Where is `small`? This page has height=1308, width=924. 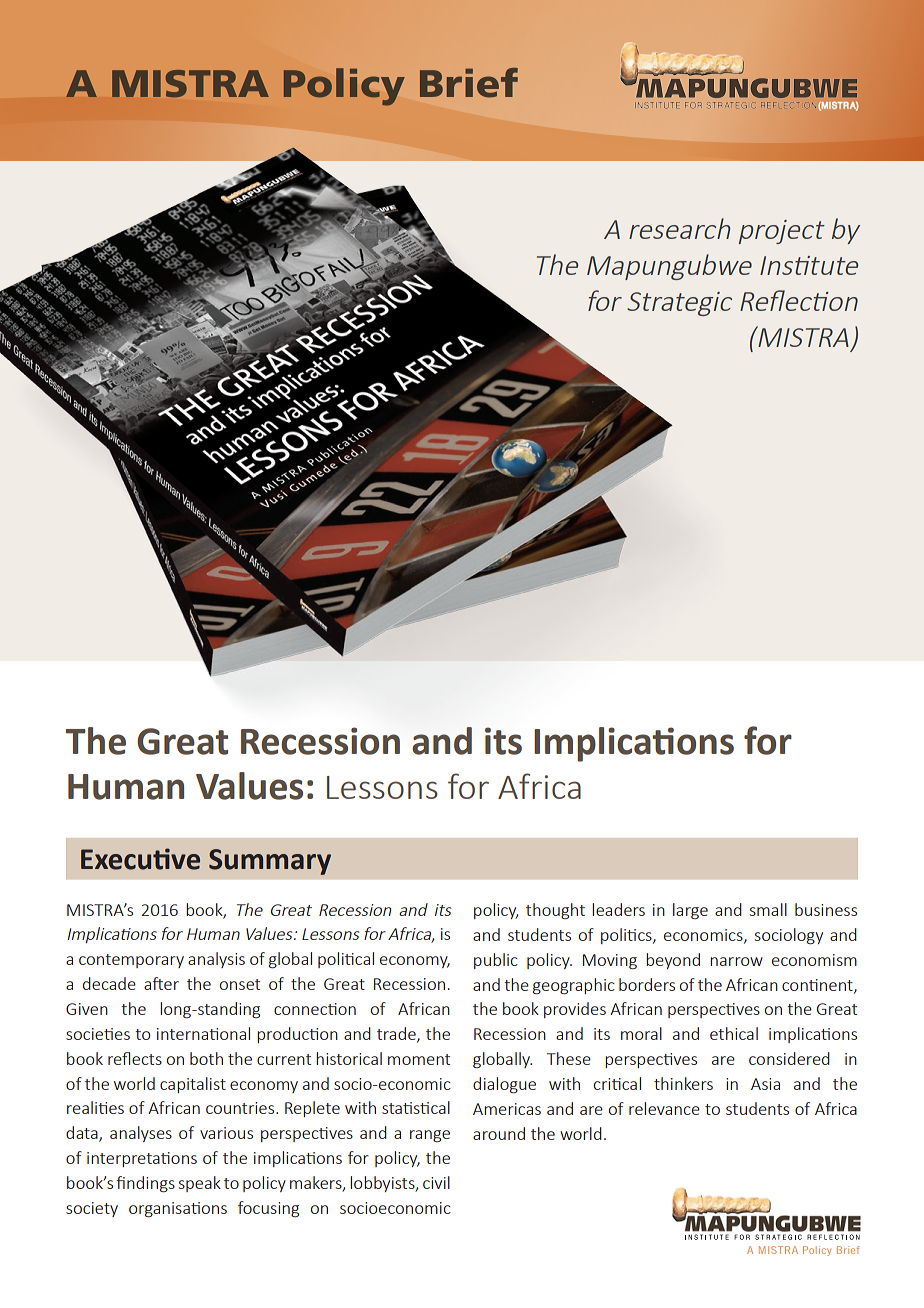 small is located at coordinates (768, 909).
